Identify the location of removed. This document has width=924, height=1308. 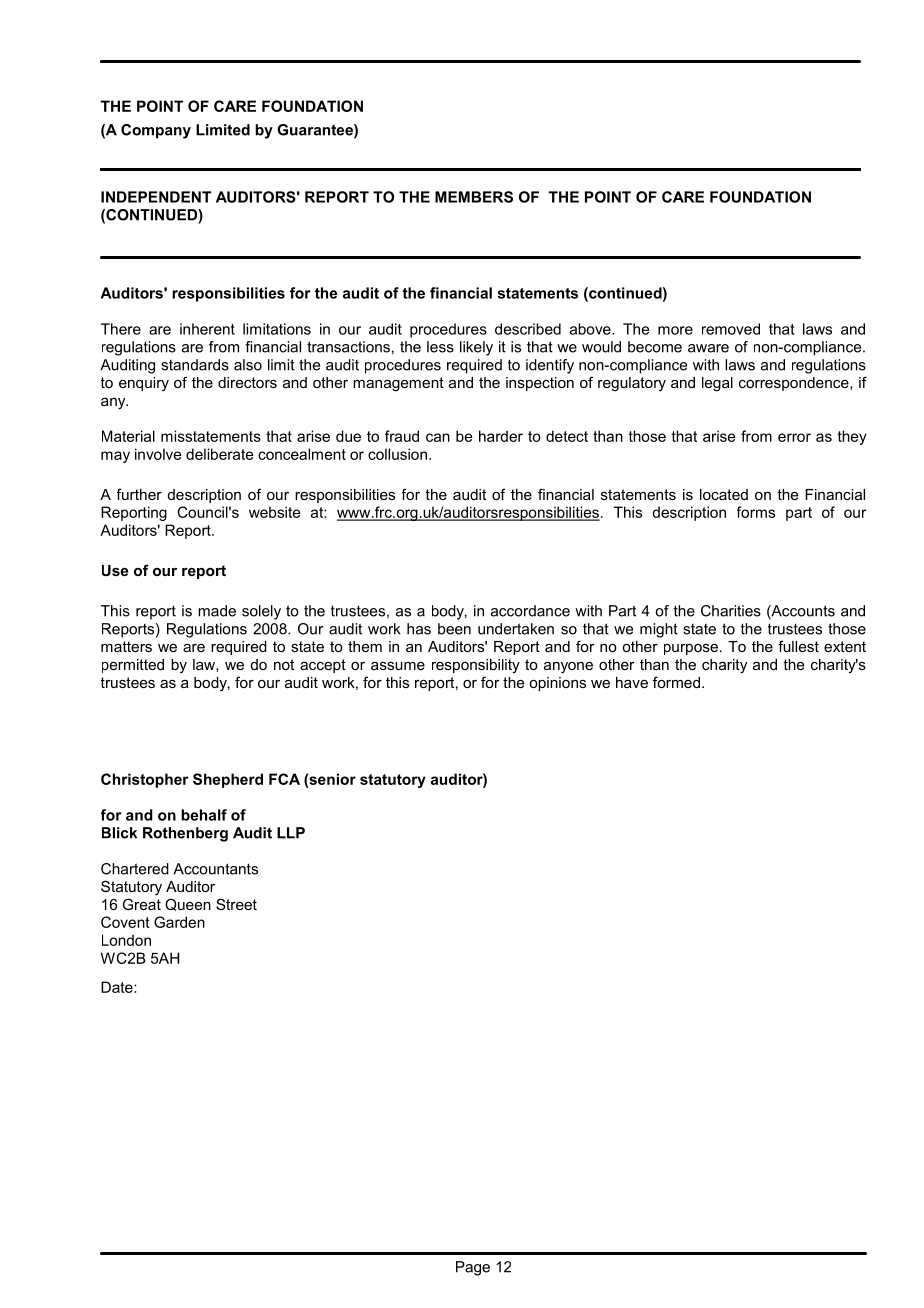
(731, 329).
